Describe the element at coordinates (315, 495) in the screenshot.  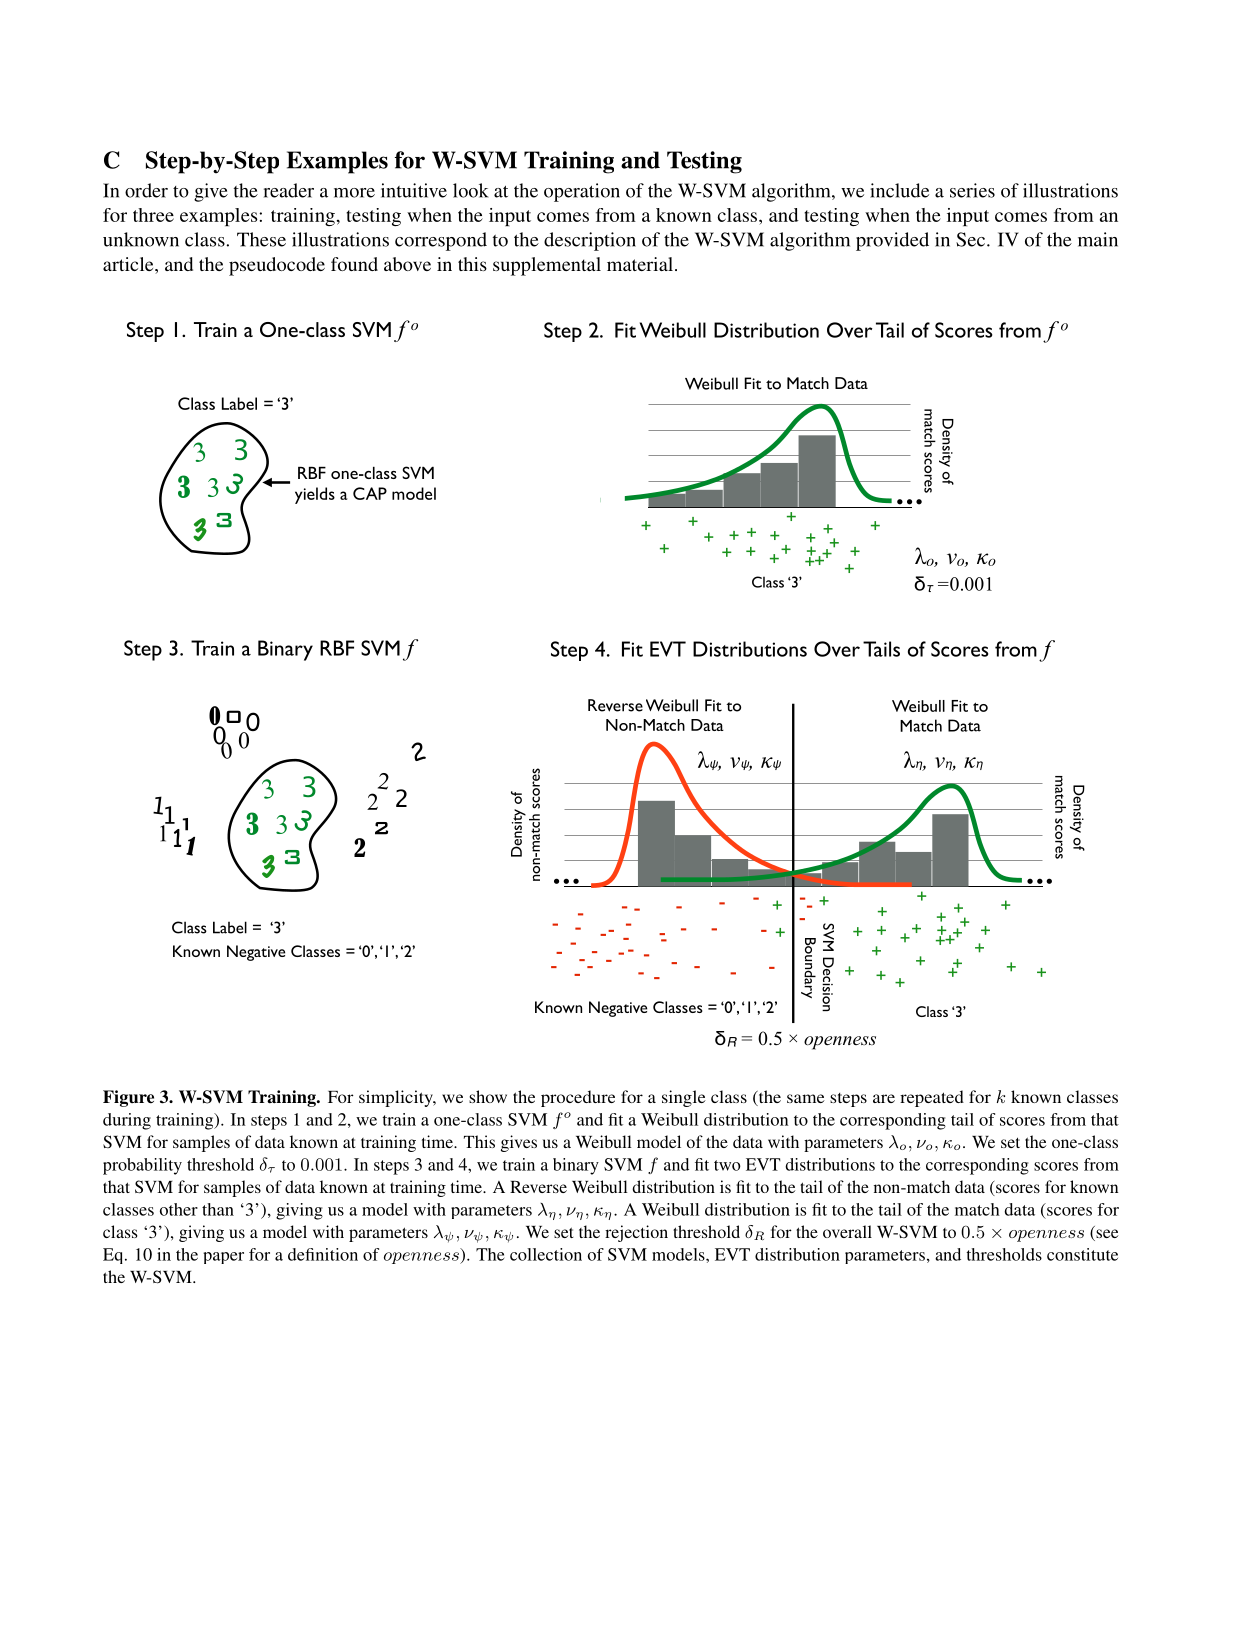
I see `yields` at that location.
